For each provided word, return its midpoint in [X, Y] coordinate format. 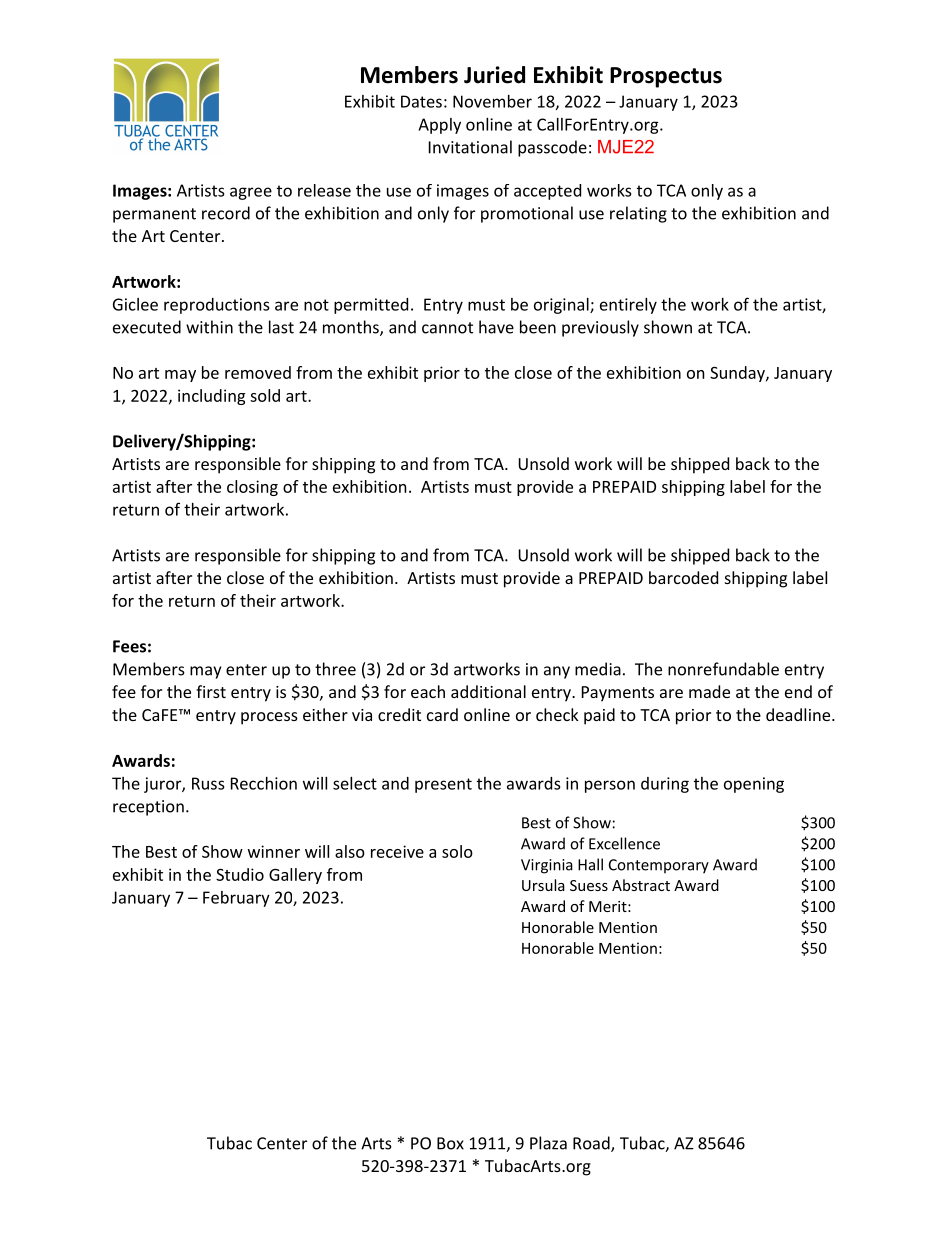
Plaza [548, 1143]
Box [450, 1143]
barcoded [683, 577]
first [211, 691]
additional [488, 691]
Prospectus [666, 77]
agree [251, 193]
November [492, 101]
